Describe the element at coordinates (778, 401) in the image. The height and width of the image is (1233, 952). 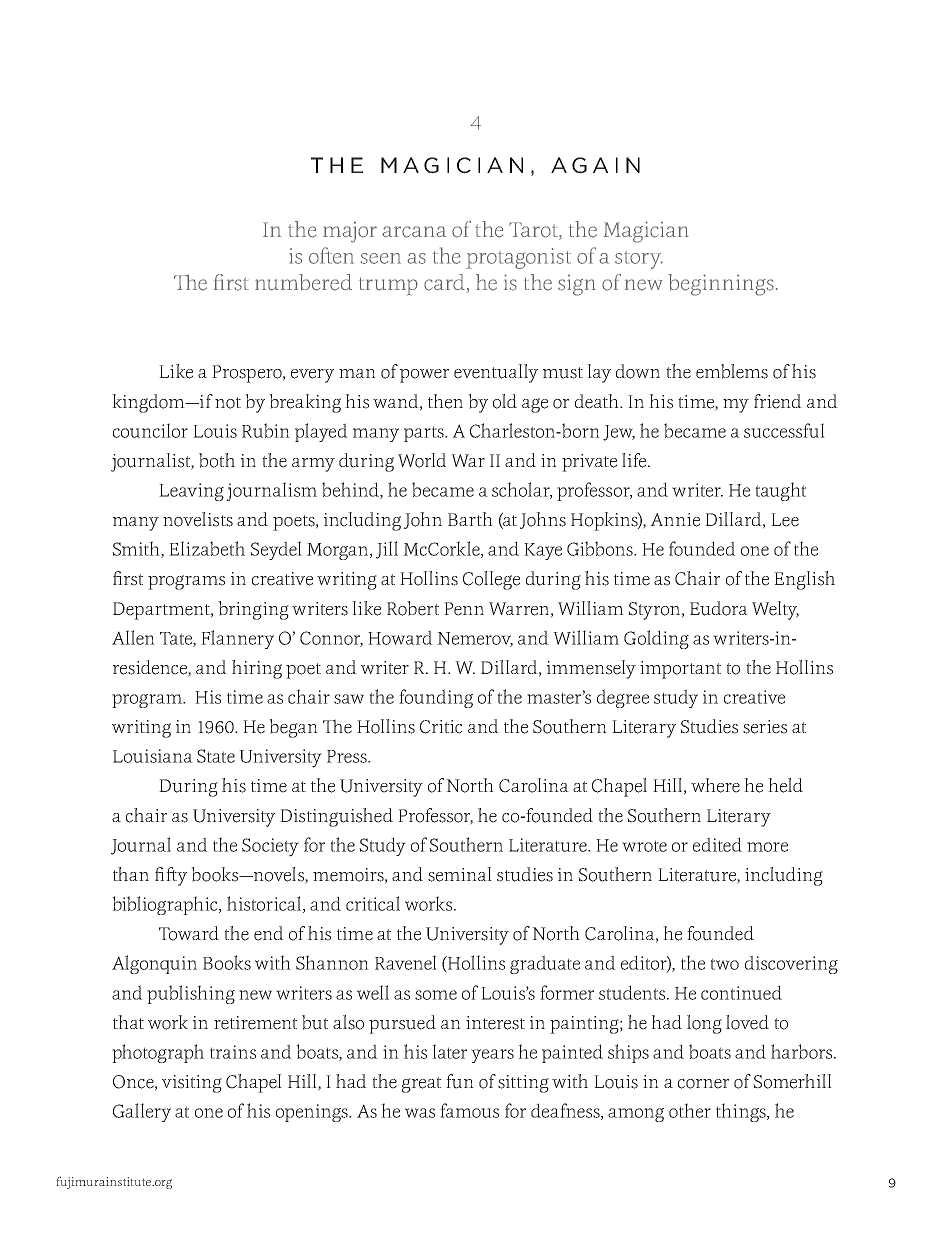
I see `friend` at that location.
